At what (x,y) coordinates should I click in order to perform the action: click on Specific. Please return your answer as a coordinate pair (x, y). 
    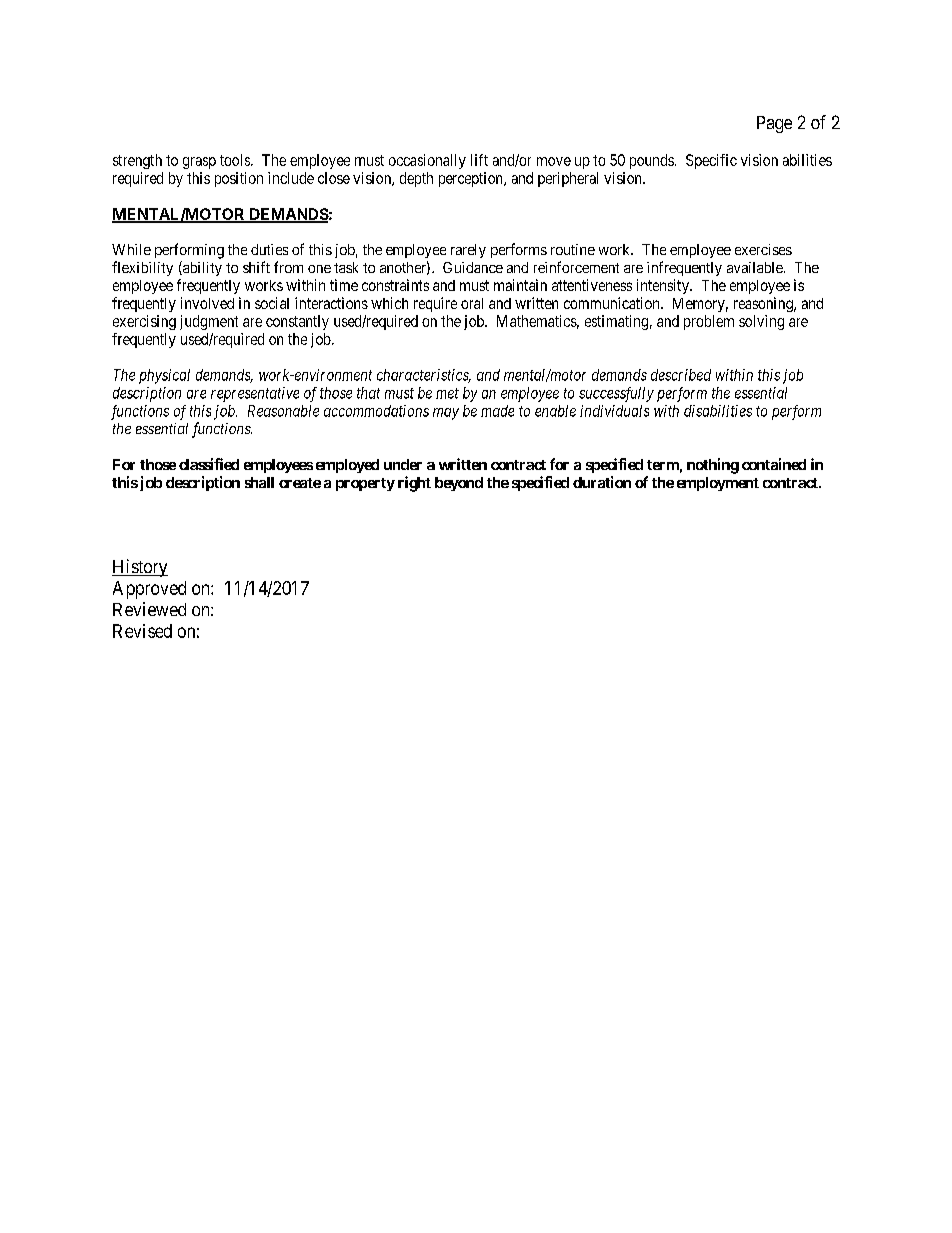
    Looking at the image, I should click on (711, 161).
